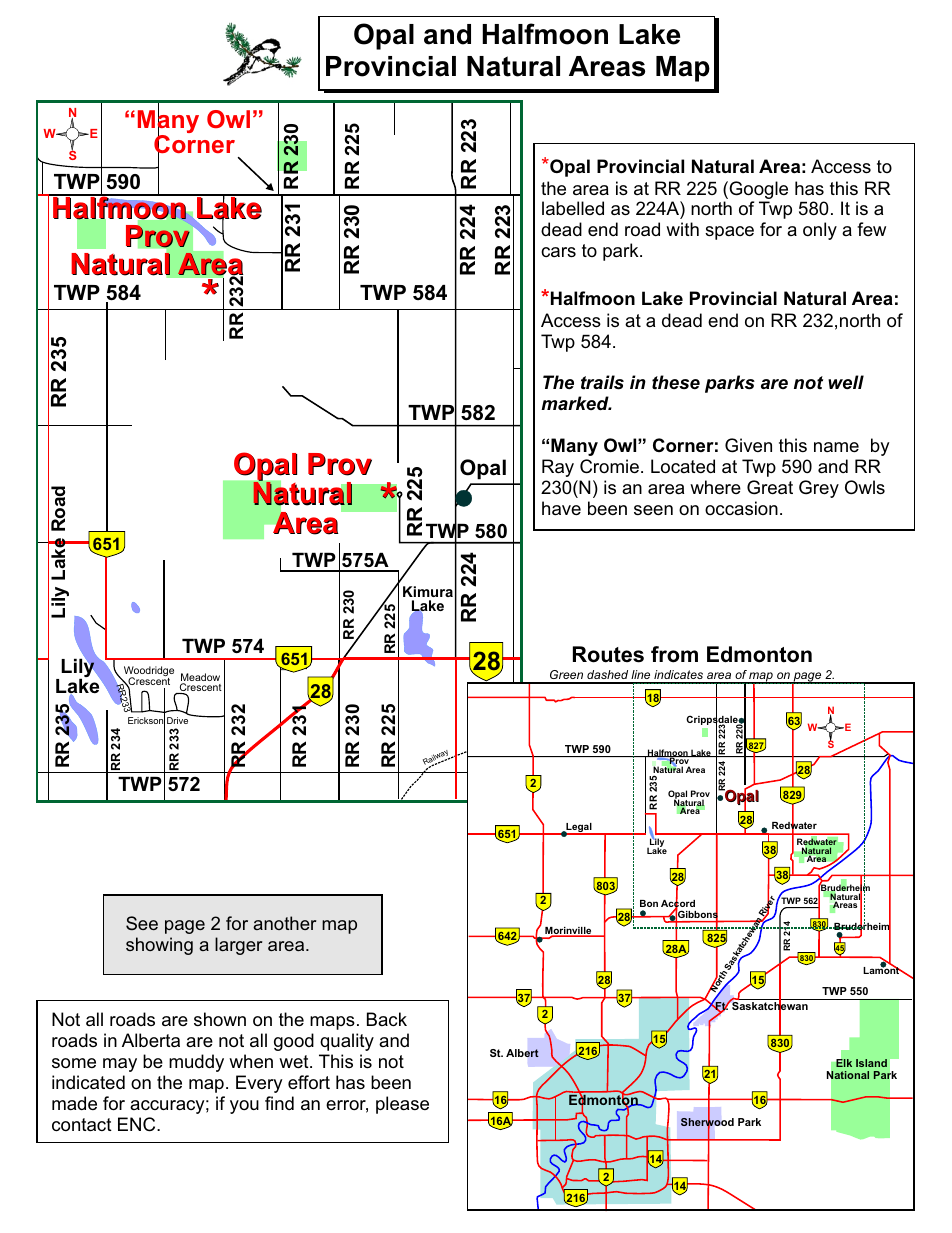  I want to click on trails, so click(602, 382).
